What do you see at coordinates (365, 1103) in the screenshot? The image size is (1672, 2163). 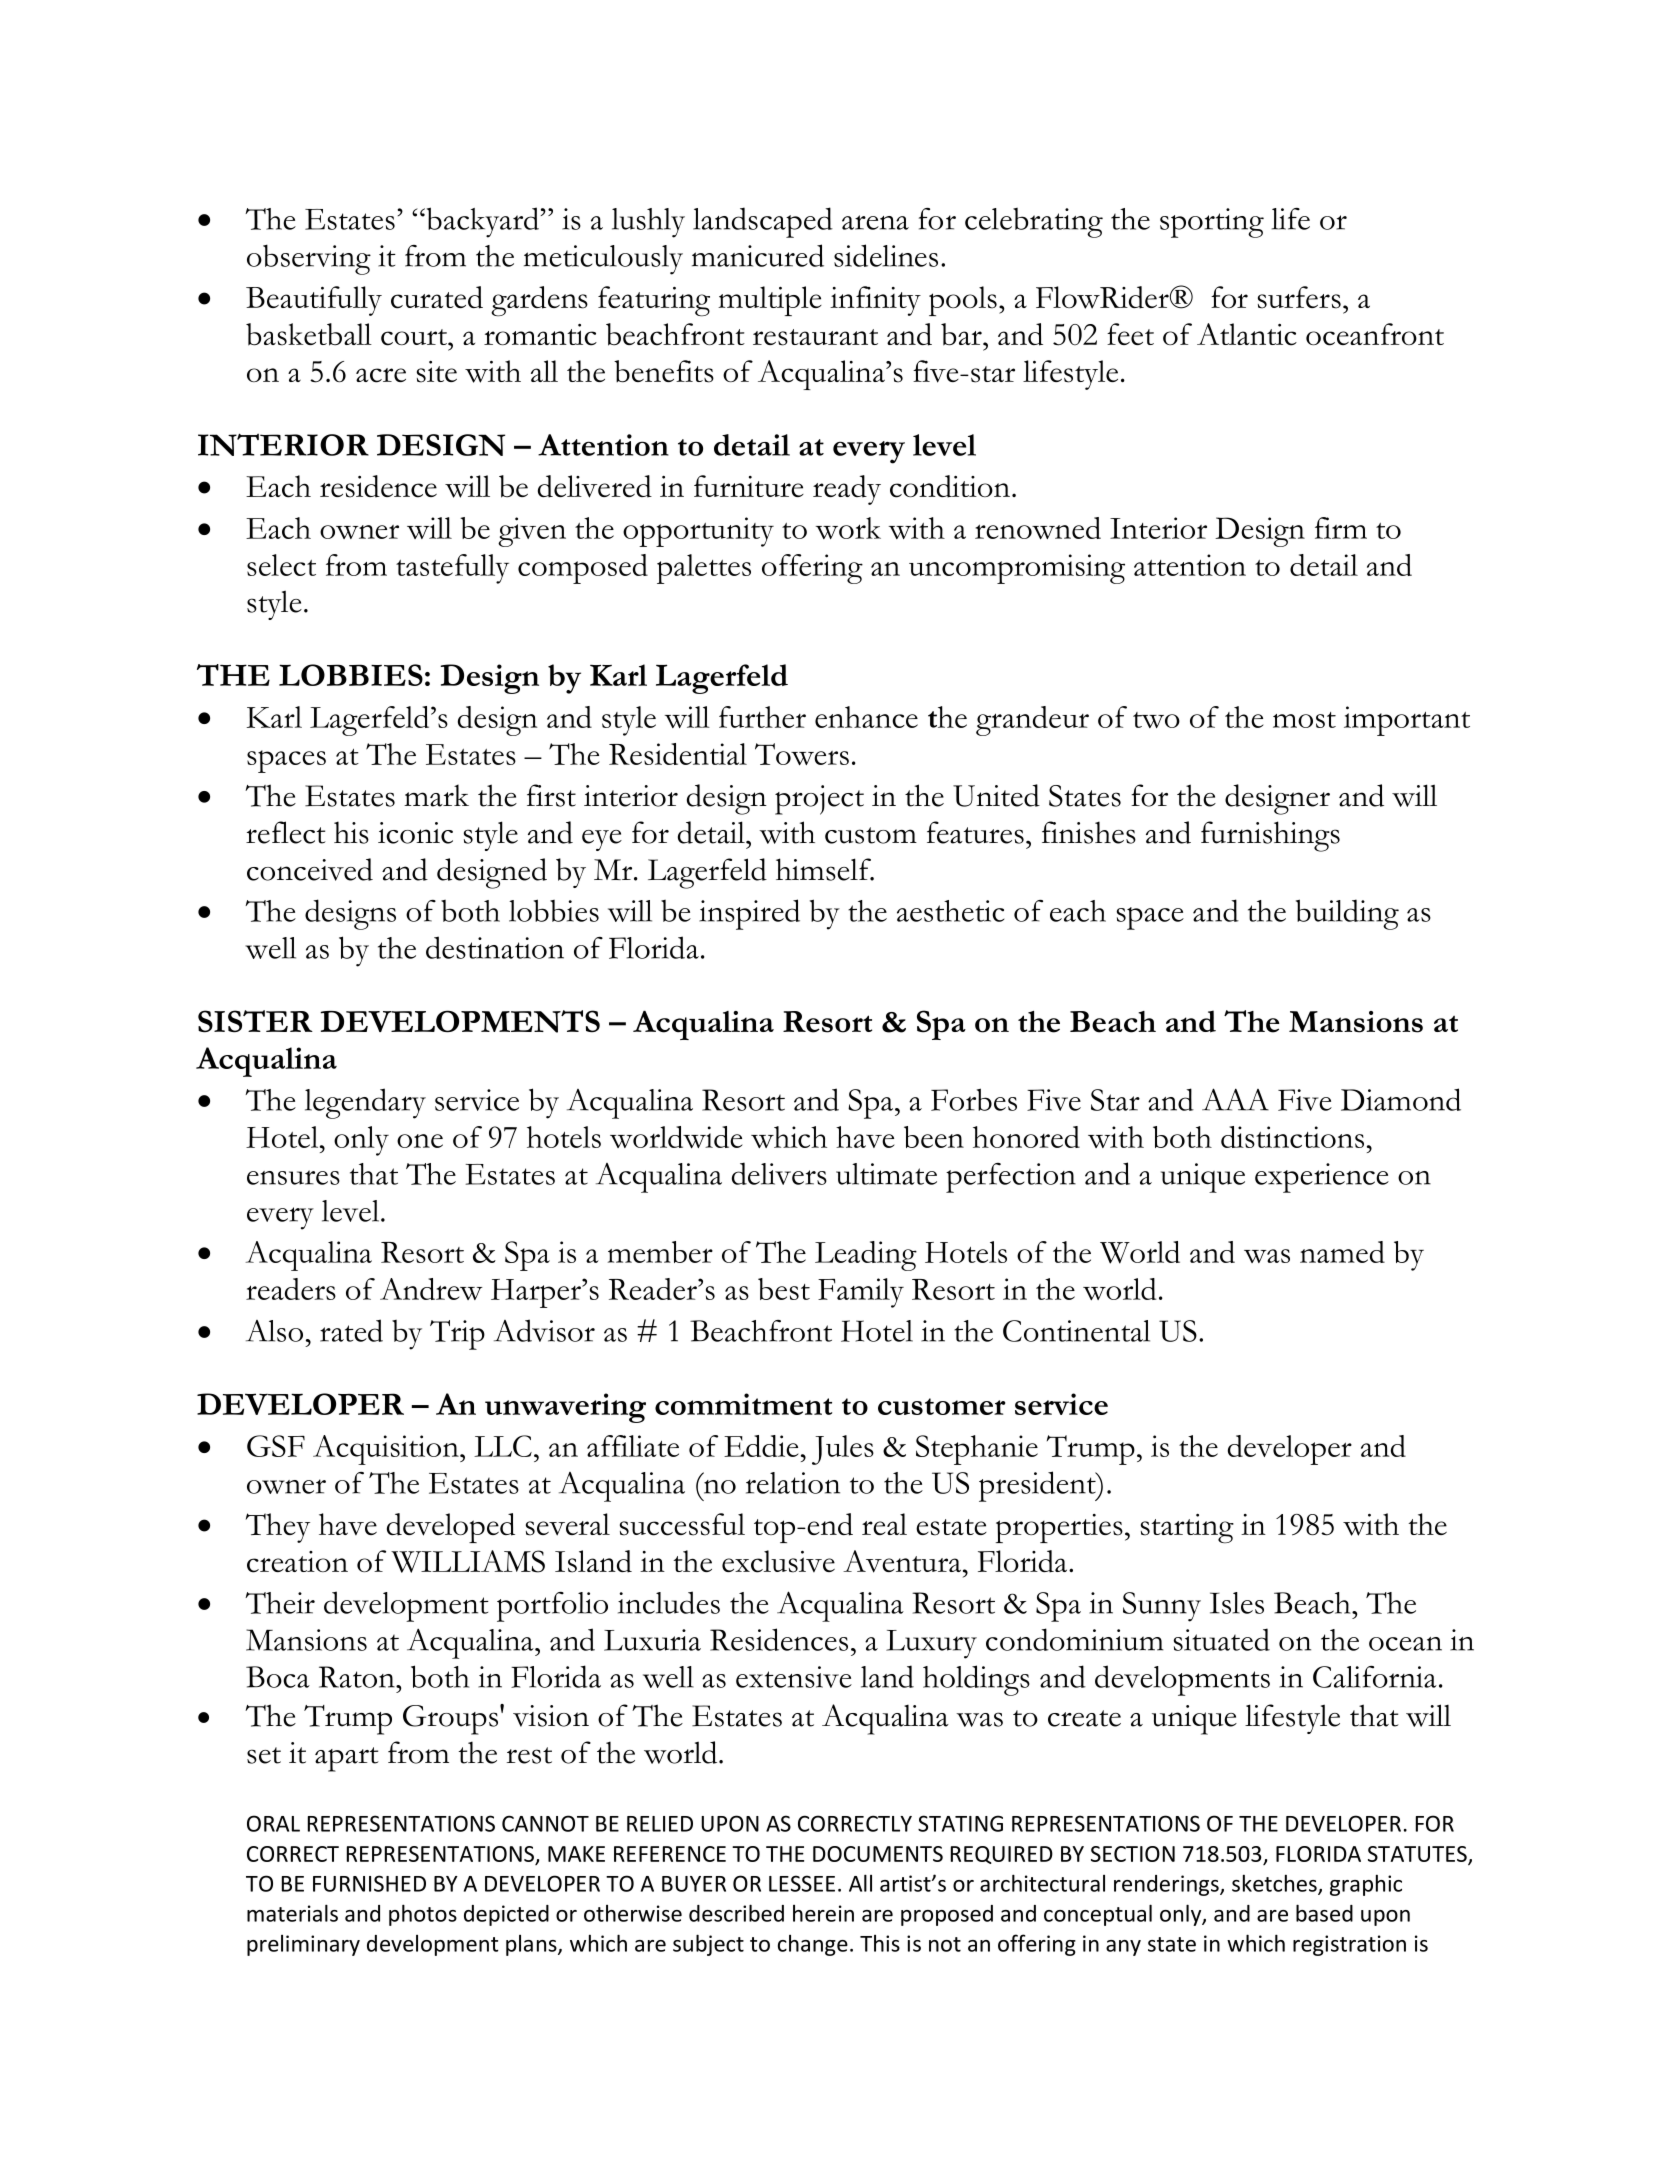 I see `legendary` at bounding box center [365, 1103].
